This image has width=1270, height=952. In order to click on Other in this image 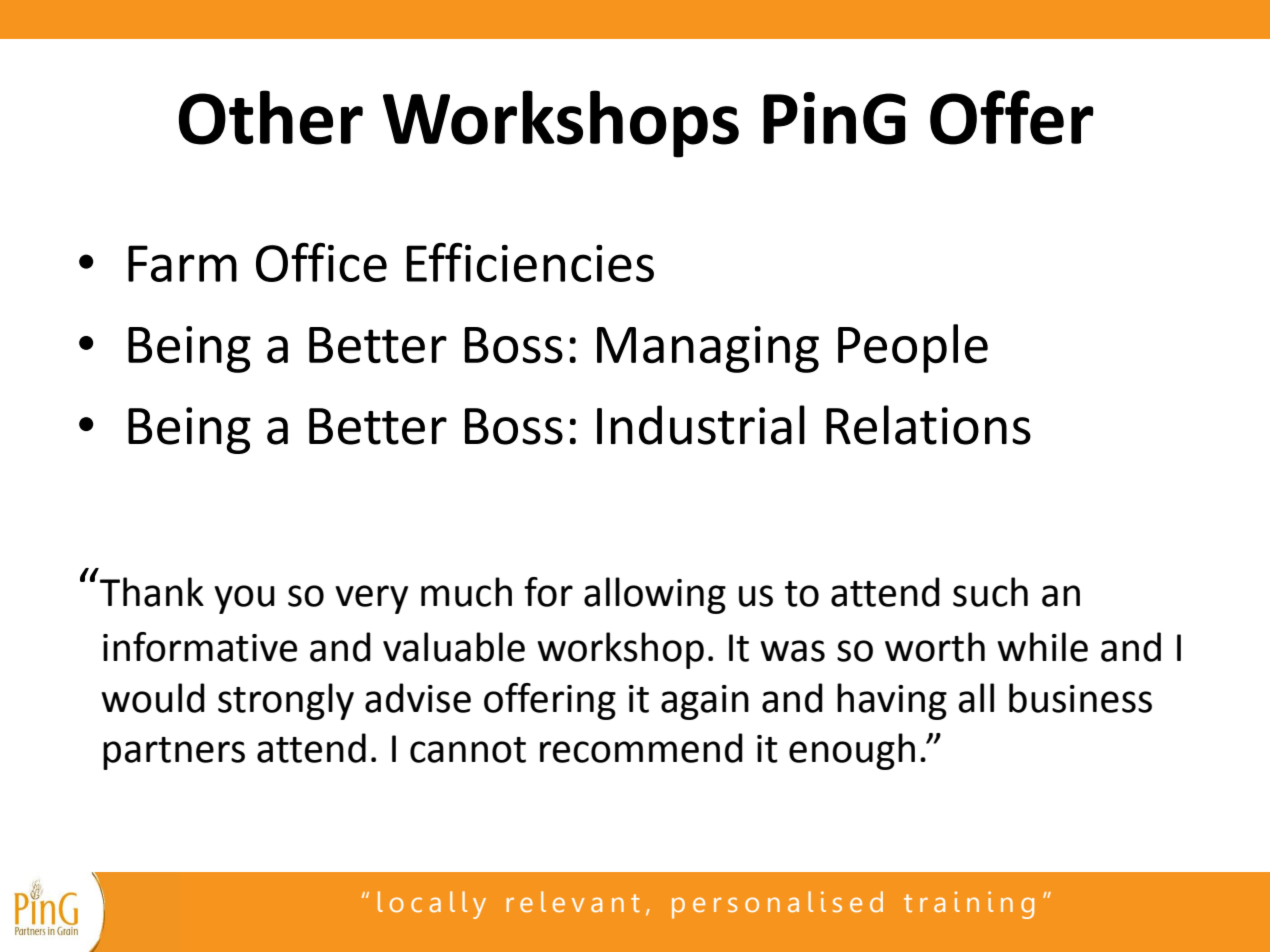, I will do `click(271, 117)`.
